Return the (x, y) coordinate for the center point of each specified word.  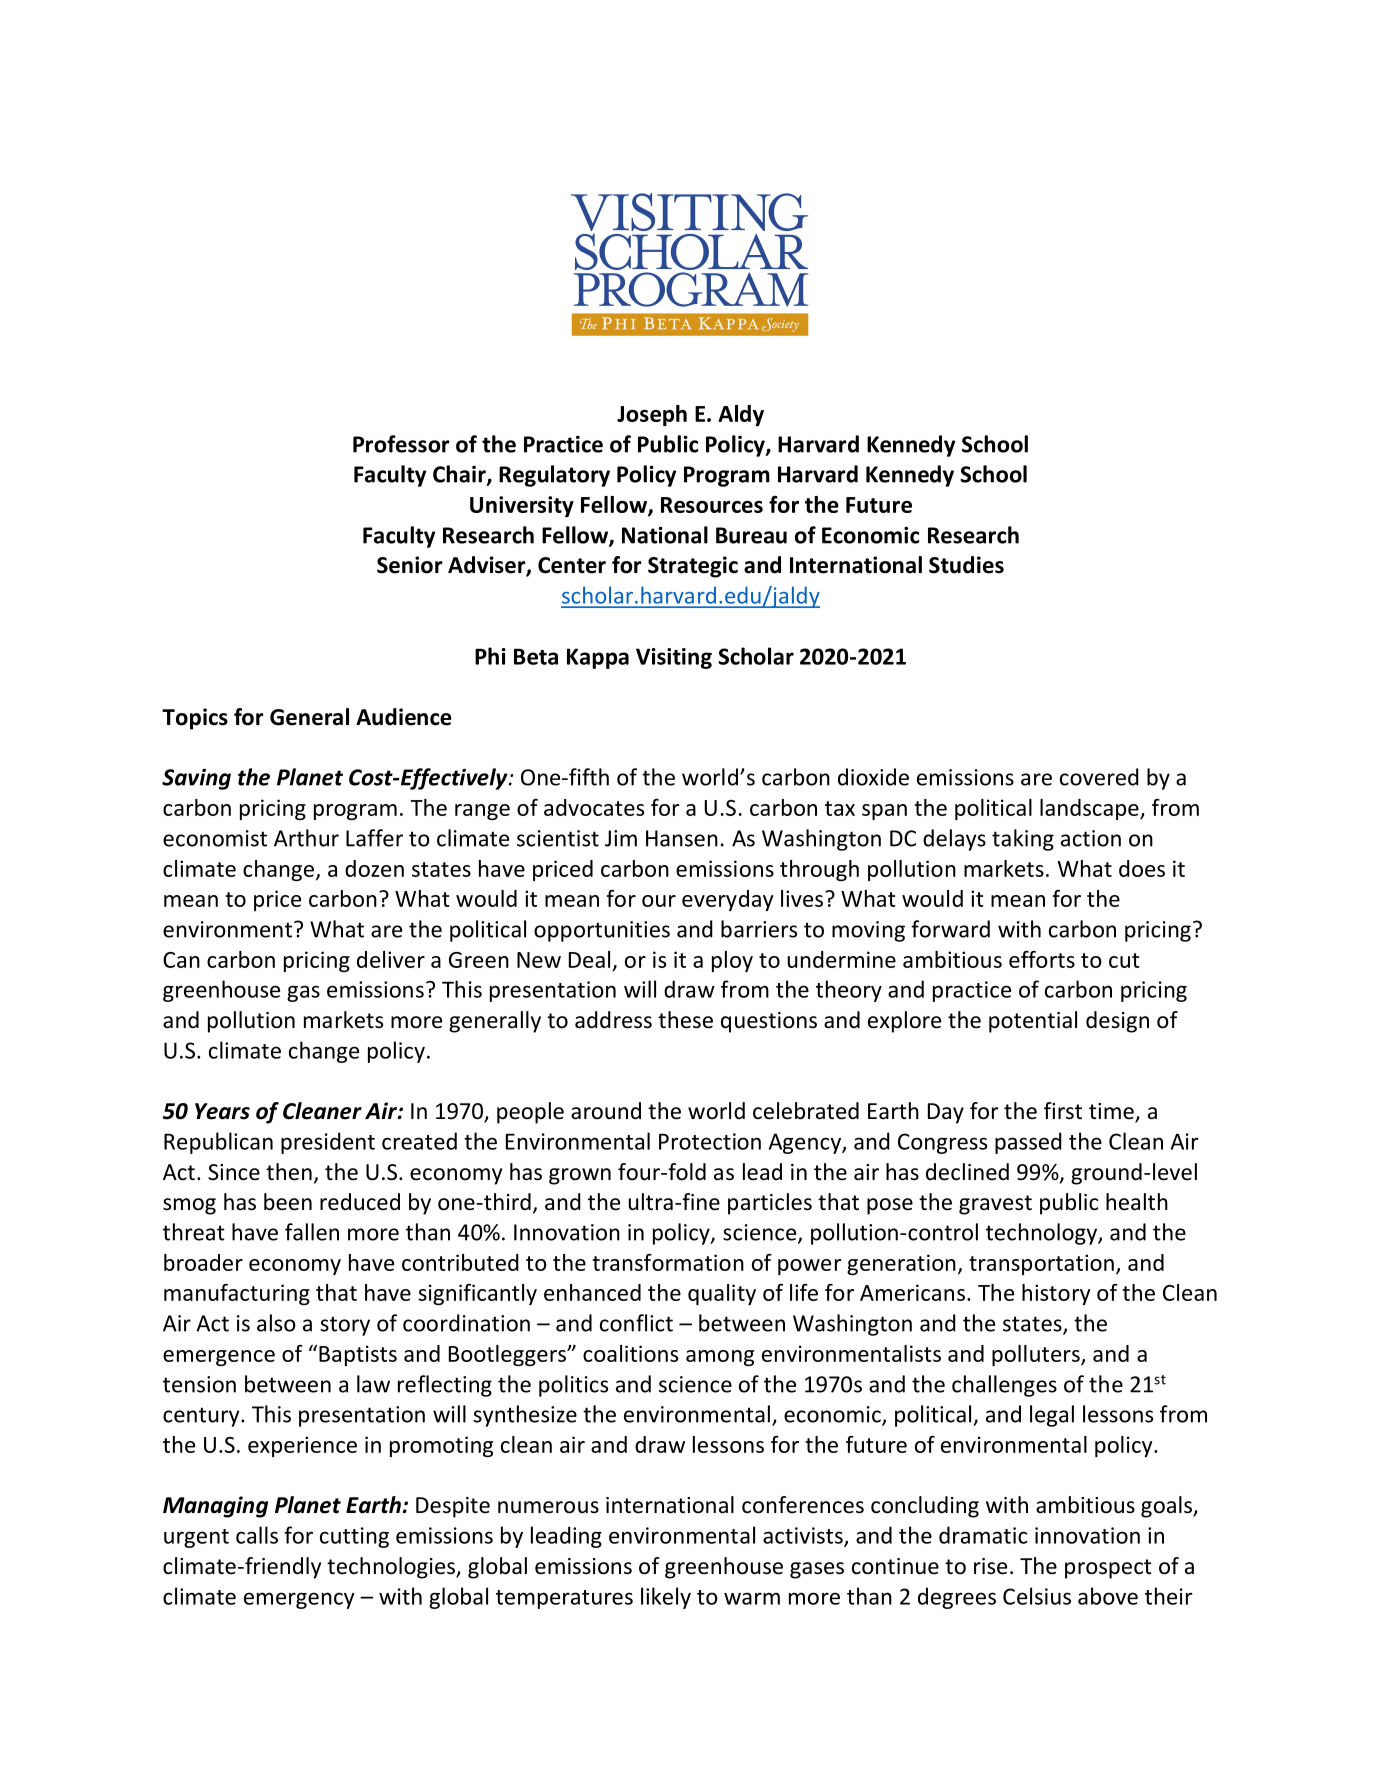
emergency (299, 1600)
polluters (1037, 1355)
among (720, 1358)
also (276, 1323)
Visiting (674, 658)
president (328, 1143)
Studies (966, 565)
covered (1099, 777)
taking (1023, 840)
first (1063, 1111)
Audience (404, 717)
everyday (727, 900)
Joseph (652, 415)
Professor (401, 444)
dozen (374, 868)
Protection (710, 1141)
